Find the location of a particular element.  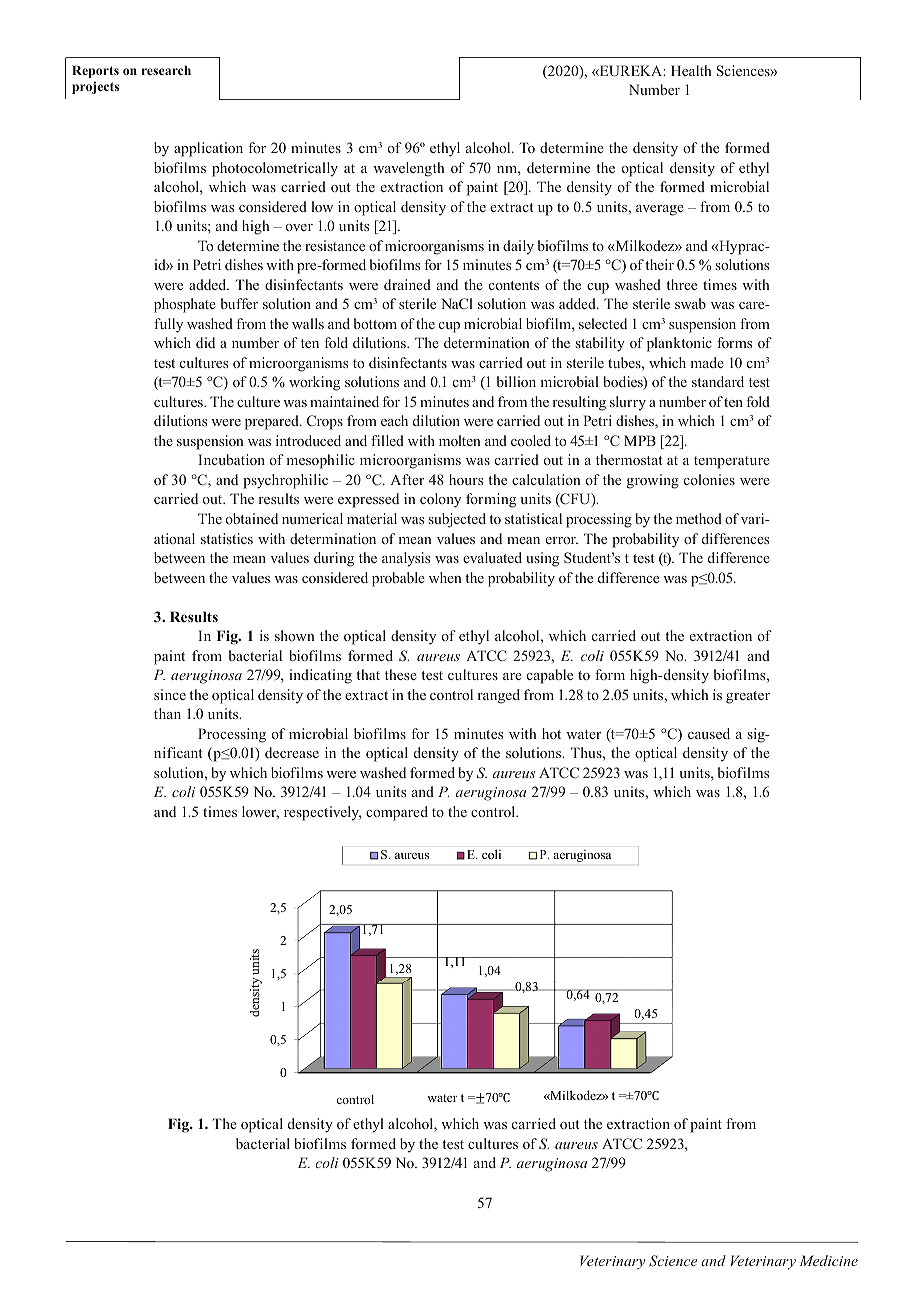

Medicine is located at coordinates (828, 1260).
